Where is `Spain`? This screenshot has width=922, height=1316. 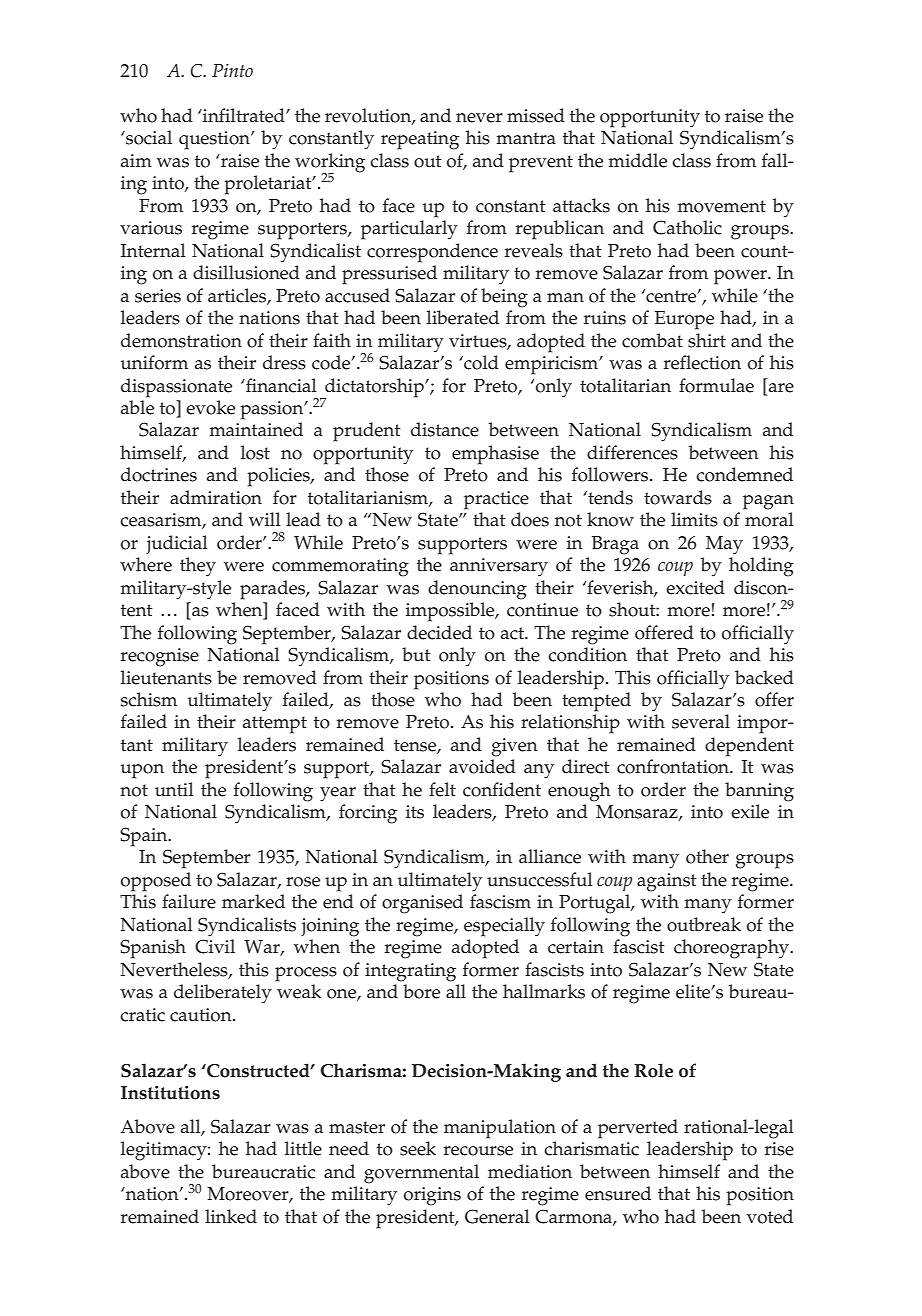 Spain is located at coordinates (145, 837).
